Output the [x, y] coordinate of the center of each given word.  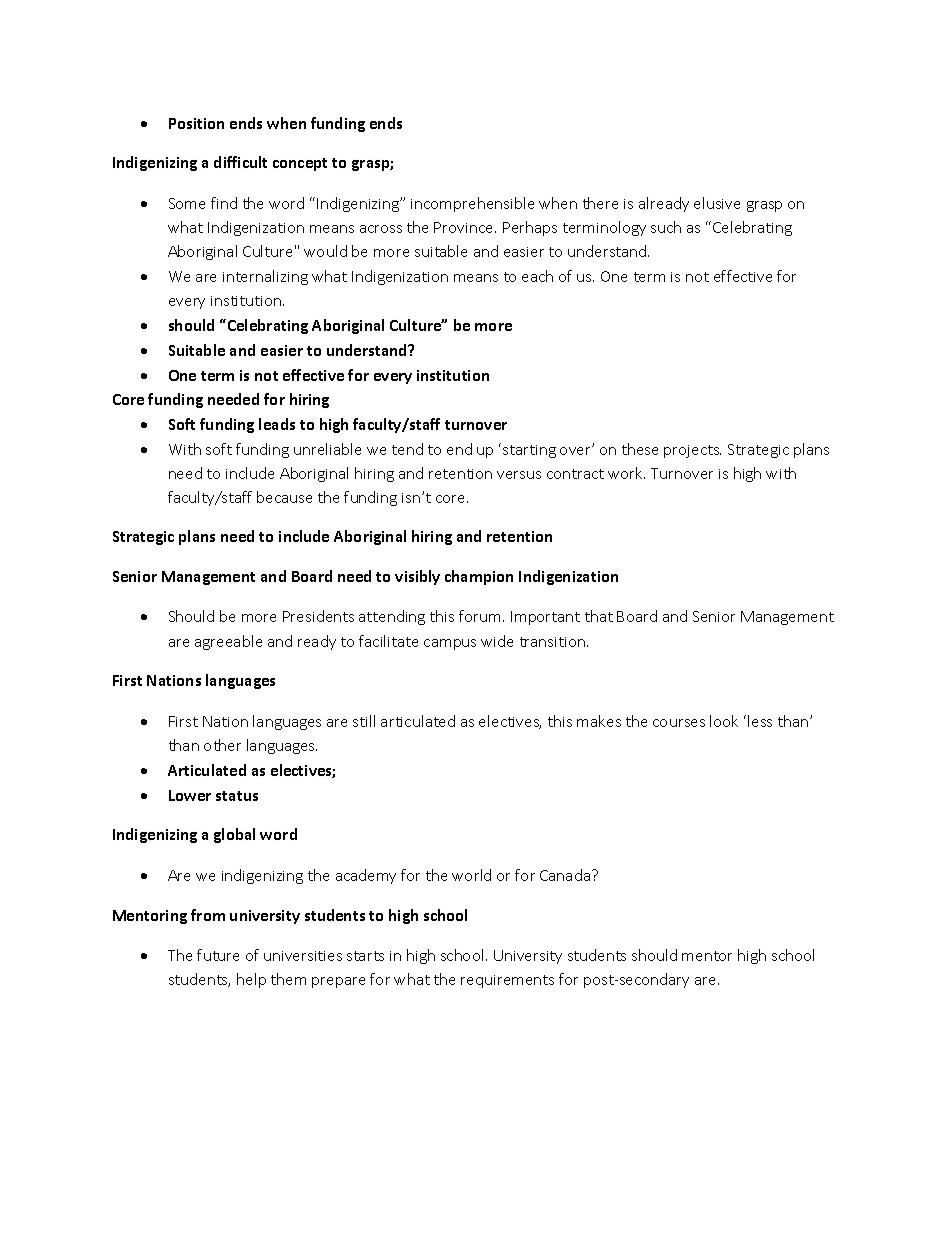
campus [450, 644]
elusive [717, 203]
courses [679, 723]
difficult [240, 162]
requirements [507, 981]
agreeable [228, 642]
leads [277, 424]
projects [692, 451]
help [251, 980]
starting [529, 451]
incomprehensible [472, 204]
